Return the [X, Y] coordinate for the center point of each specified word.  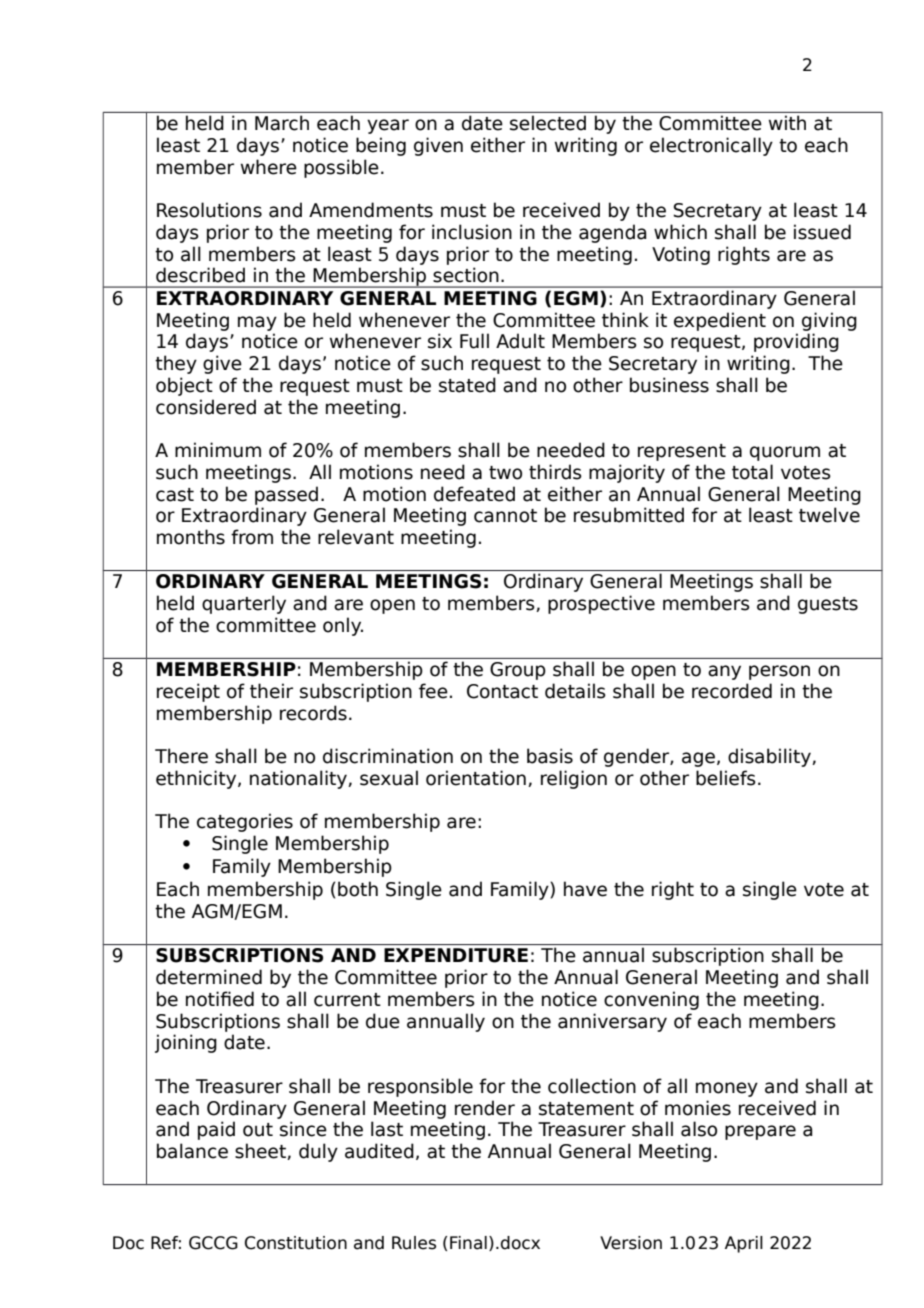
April [744, 1244]
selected [548, 123]
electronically [711, 146]
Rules [414, 1243]
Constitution [296, 1243]
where [269, 167]
